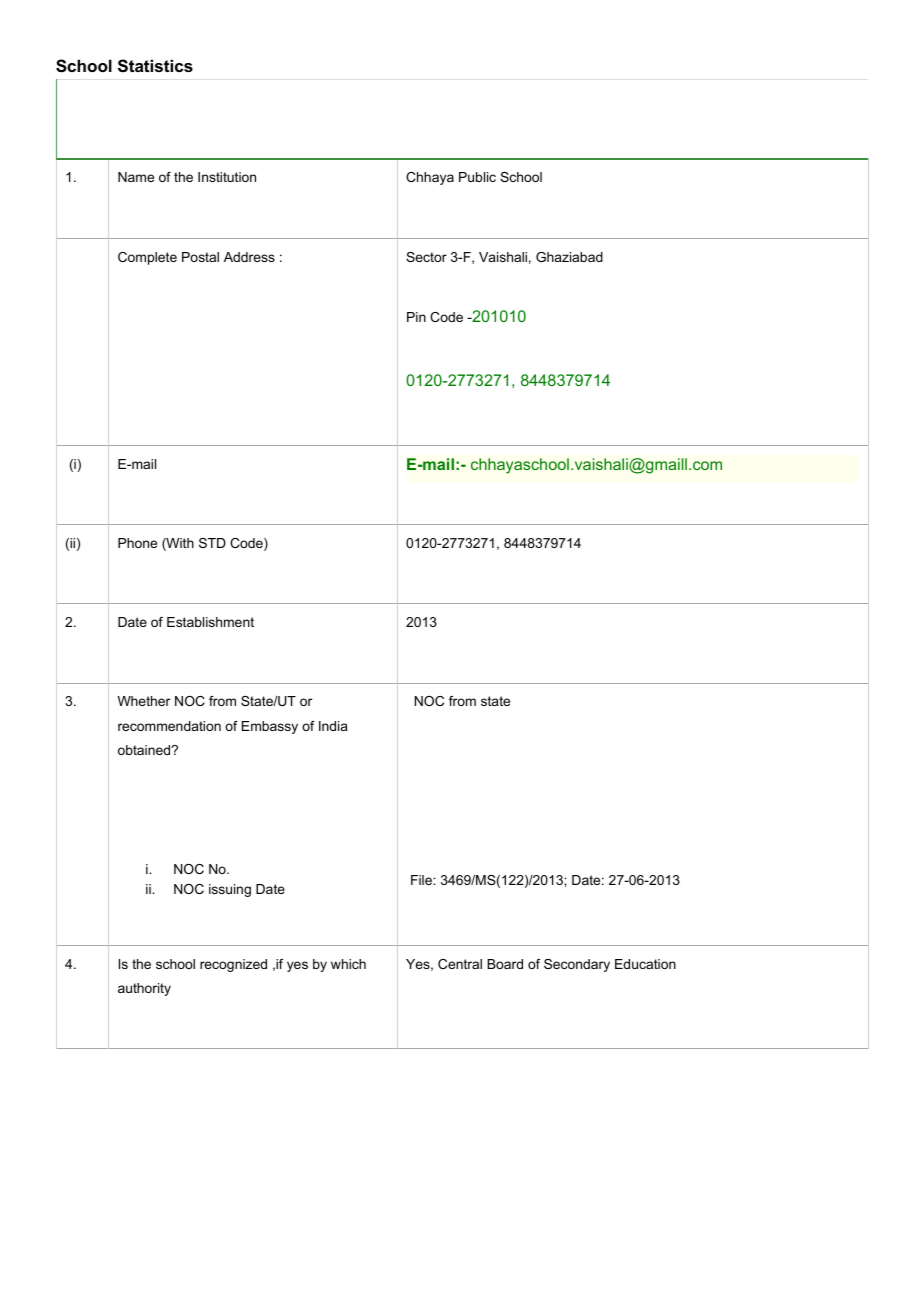  I want to click on File, so click(422, 880).
